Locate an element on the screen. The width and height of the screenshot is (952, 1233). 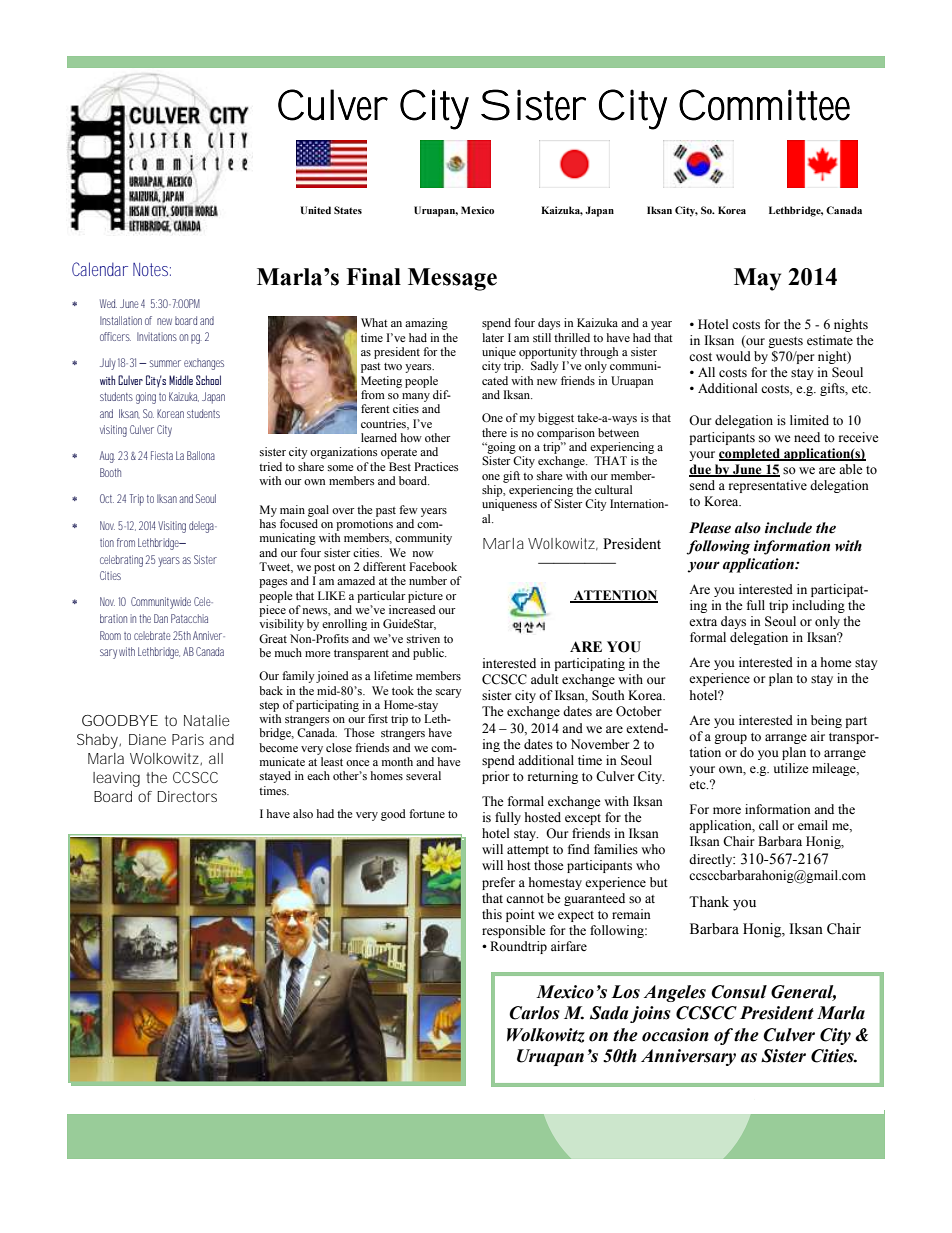
Fiesta is located at coordinates (162, 455).
